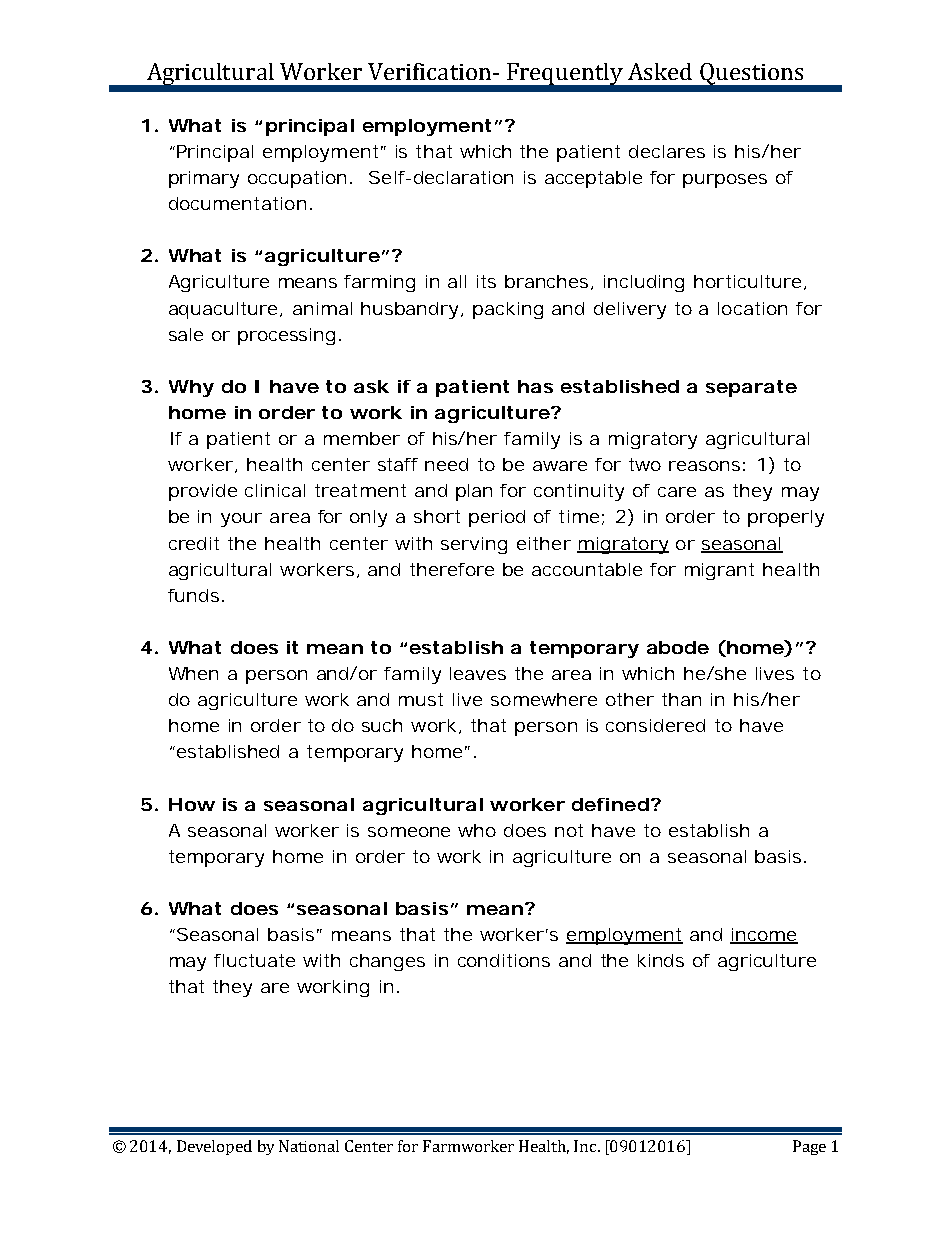  I want to click on fluctuate, so click(254, 960).
